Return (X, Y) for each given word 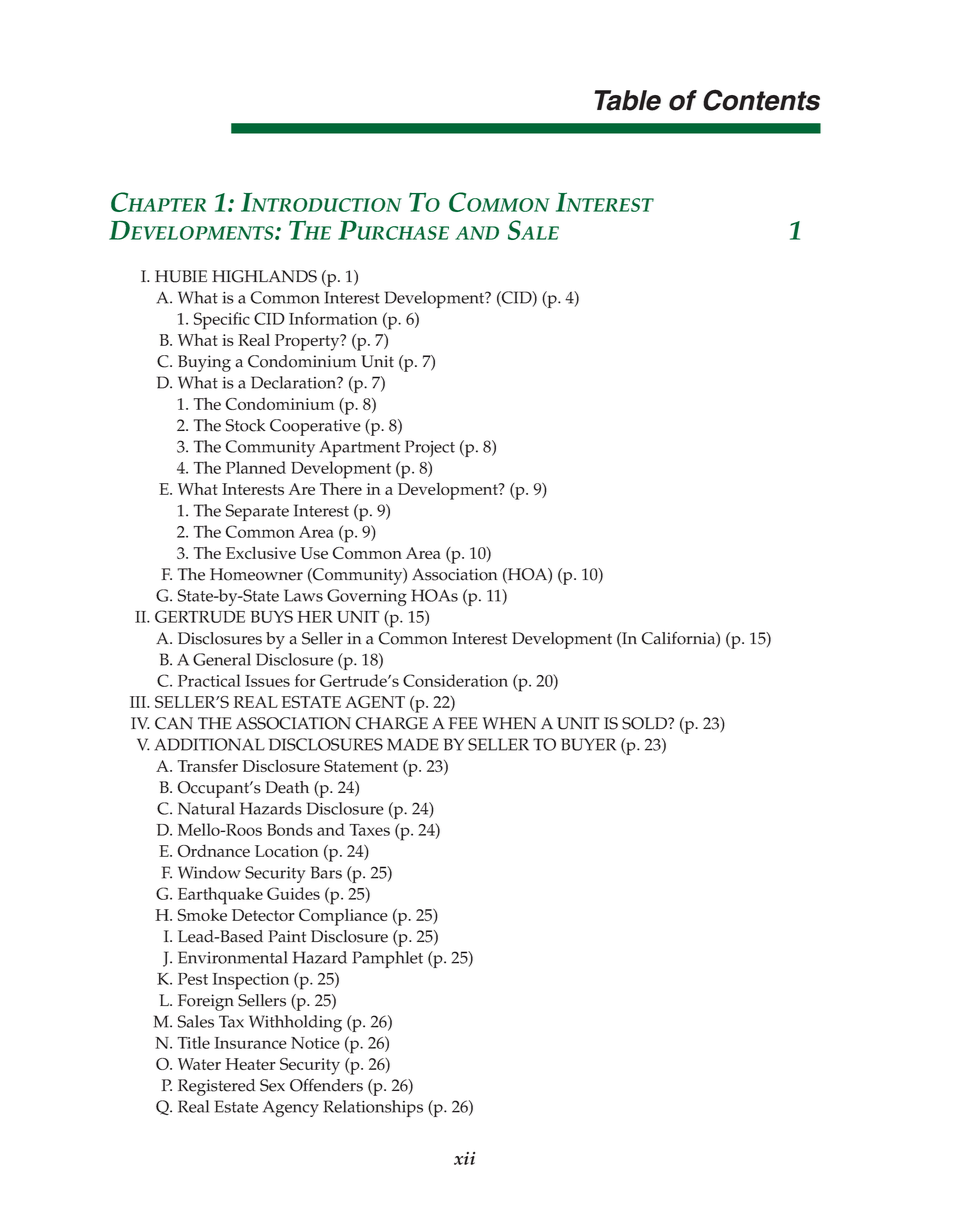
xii (464, 1158)
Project (430, 448)
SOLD (646, 723)
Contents (761, 100)
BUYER (588, 744)
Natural (206, 808)
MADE (413, 744)
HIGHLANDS (264, 276)
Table (627, 100)
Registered (217, 1087)
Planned (256, 467)
